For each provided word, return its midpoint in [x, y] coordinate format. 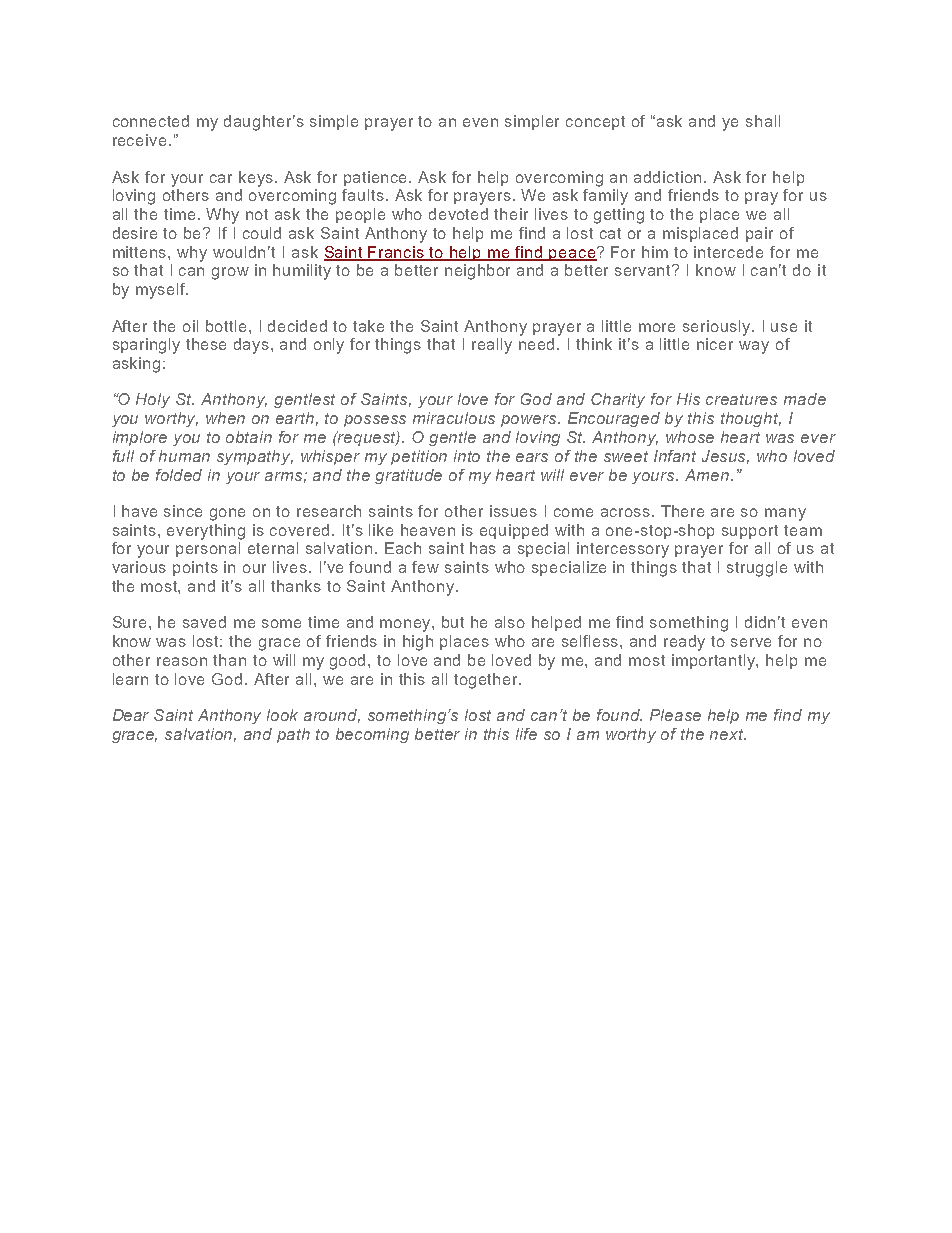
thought [751, 419]
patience [377, 178]
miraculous [454, 418]
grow [230, 273]
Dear [131, 715]
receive [139, 140]
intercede [728, 252]
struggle [757, 569]
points [195, 568]
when [225, 418]
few [425, 567]
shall [763, 121]
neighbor [477, 272]
